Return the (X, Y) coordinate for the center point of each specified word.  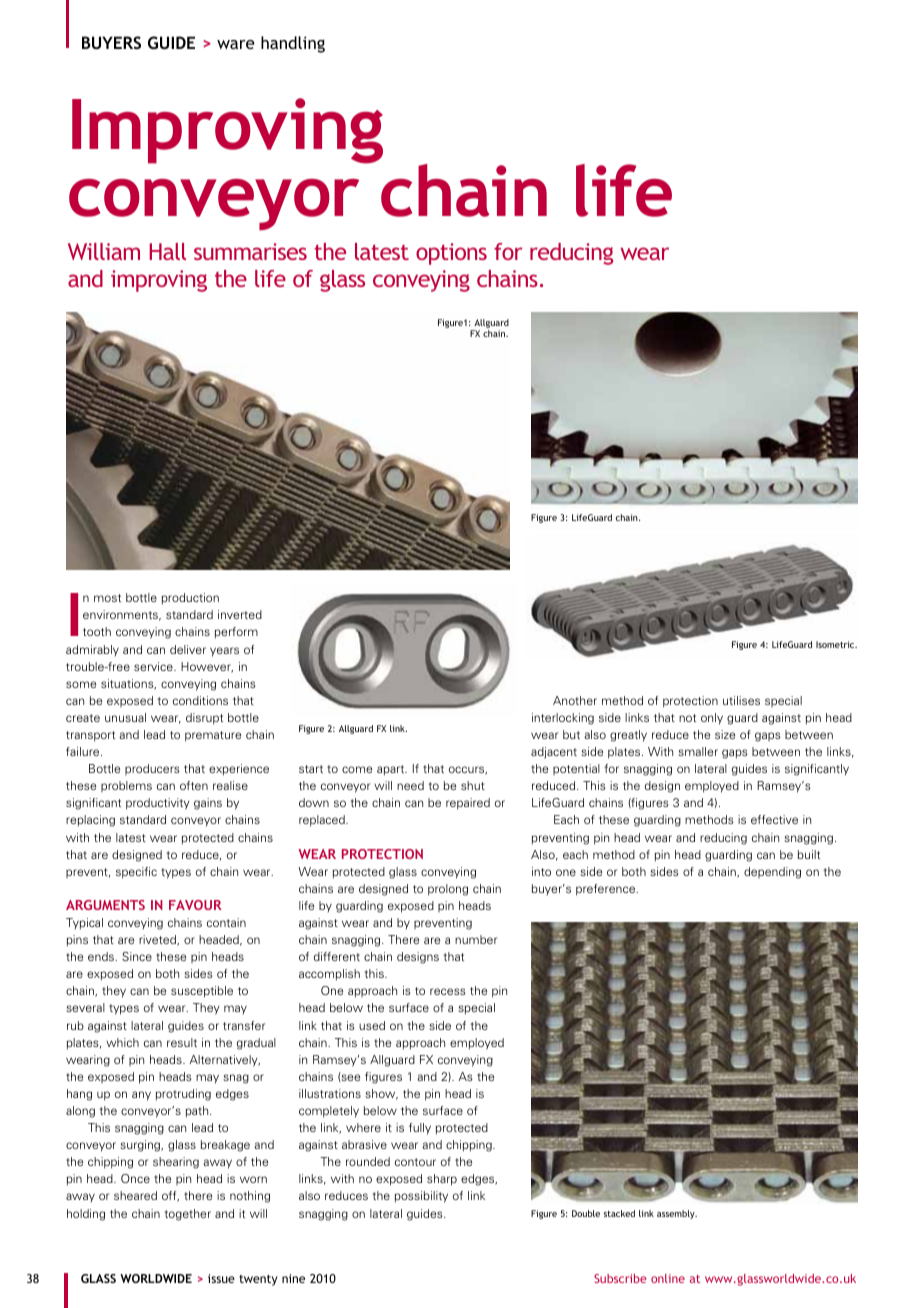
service (154, 666)
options (451, 254)
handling (293, 44)
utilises (741, 700)
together (187, 1215)
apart (392, 770)
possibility (421, 1197)
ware (236, 44)
